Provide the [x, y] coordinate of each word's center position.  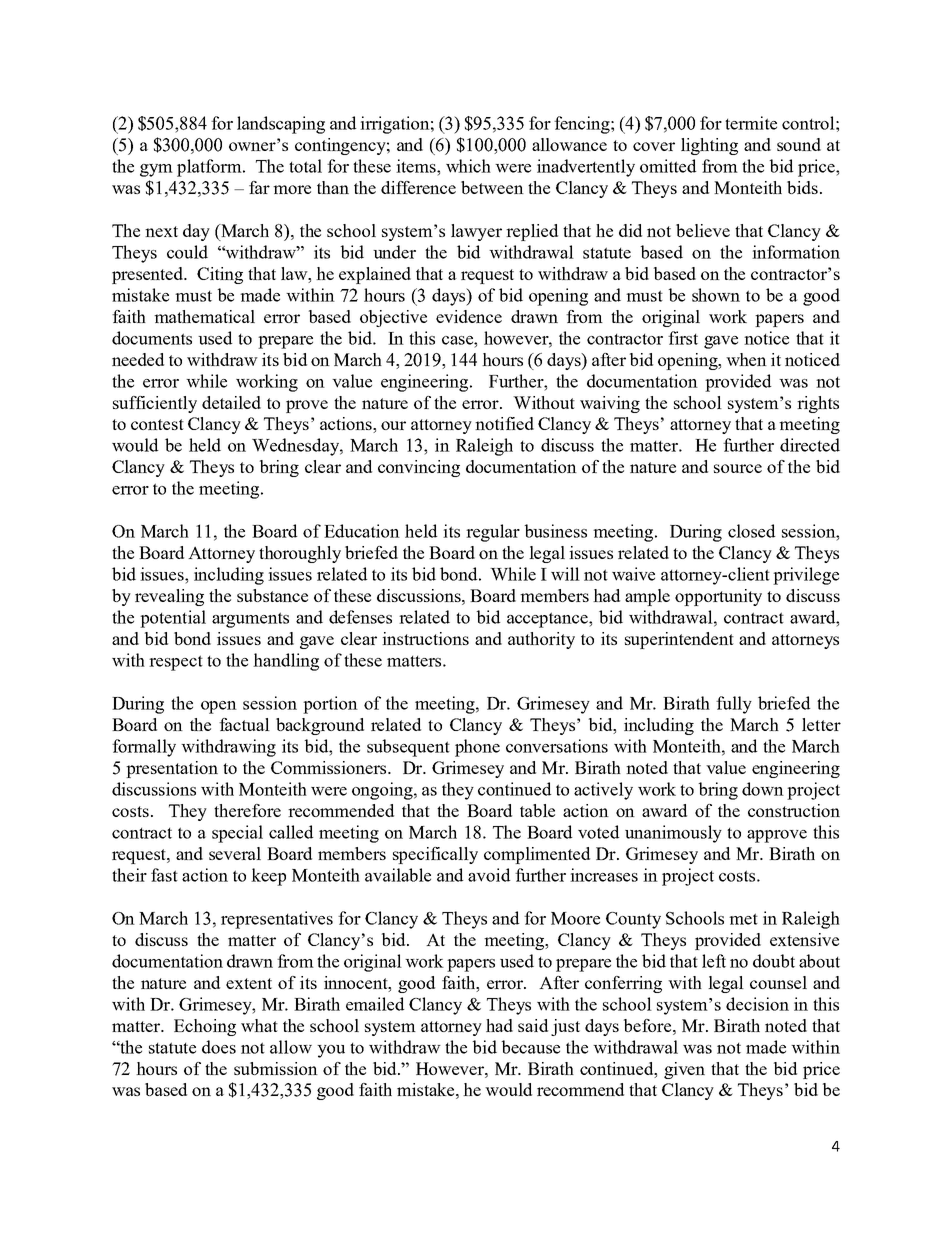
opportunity [718, 597]
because [531, 1047]
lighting [709, 146]
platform [210, 168]
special [237, 834]
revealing [169, 597]
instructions [425, 638]
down [763, 789]
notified [504, 423]
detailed [231, 402]
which [468, 166]
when [746, 359]
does [219, 1047]
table [537, 810]
